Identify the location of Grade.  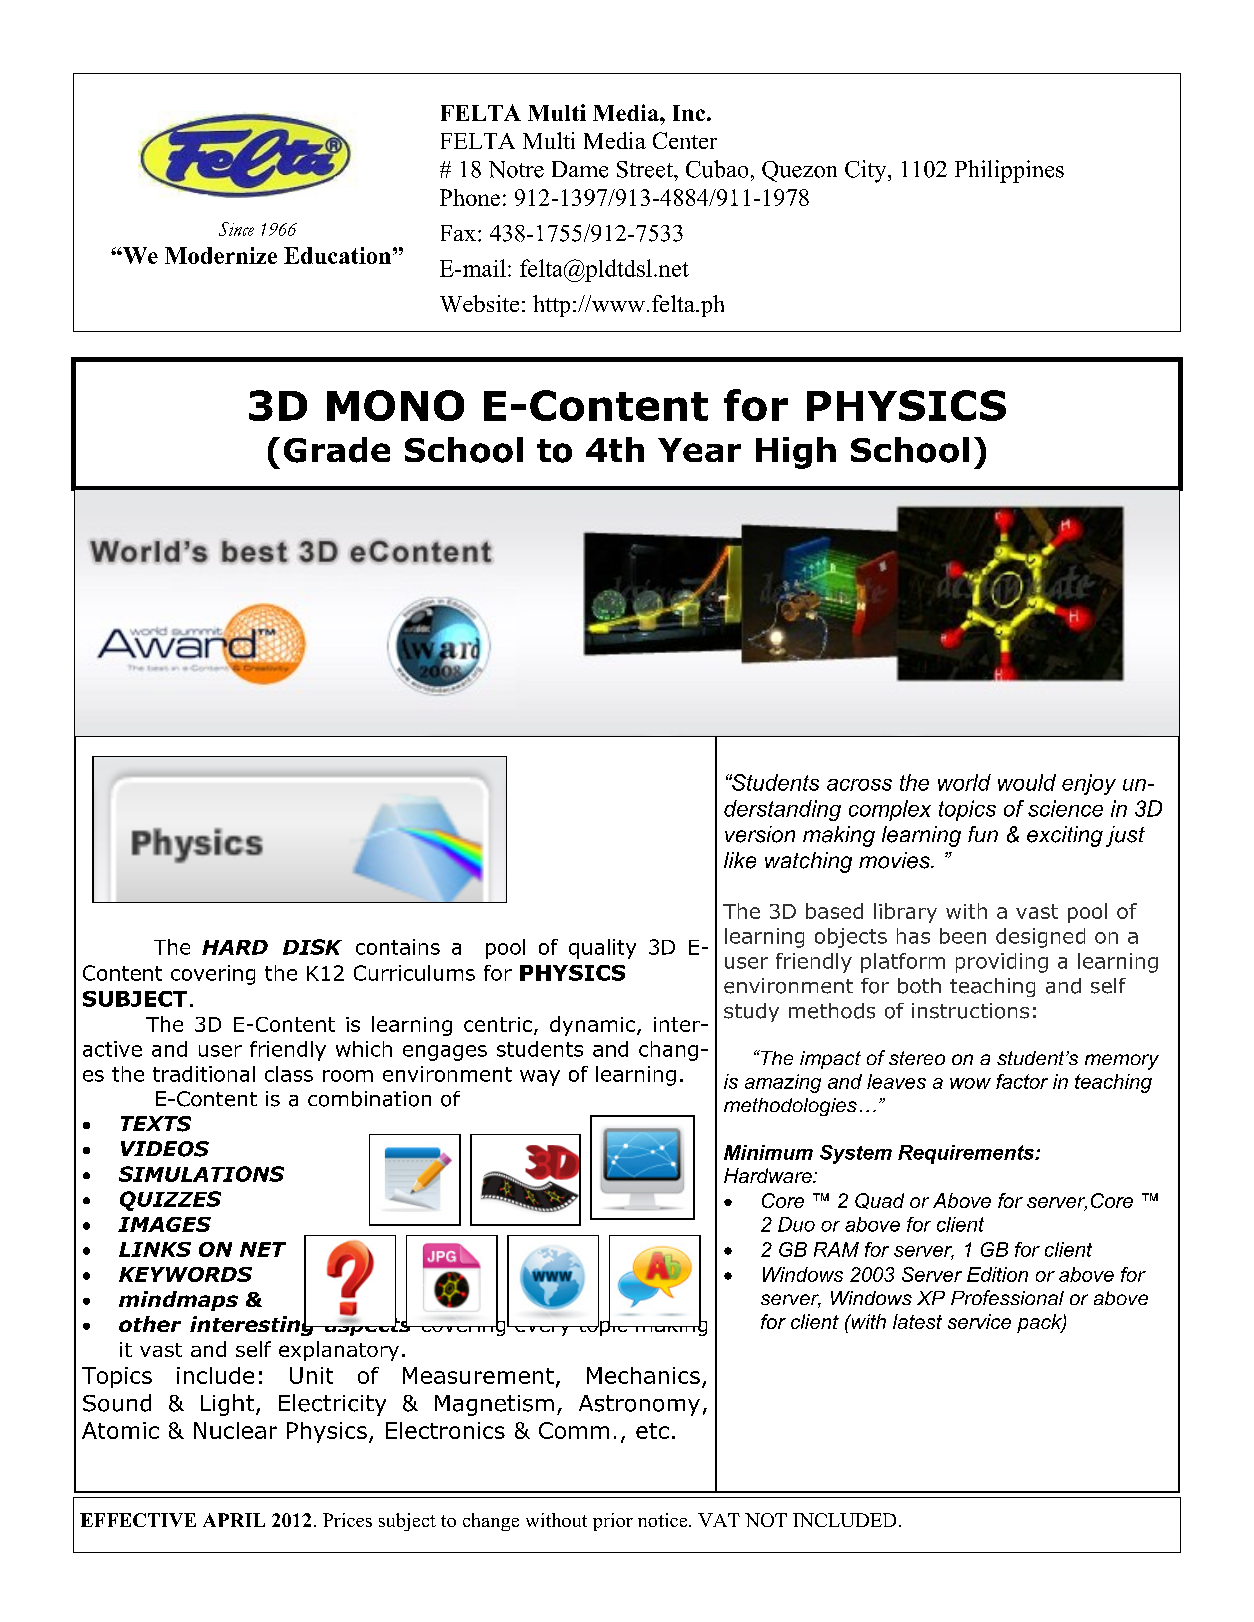
(337, 450).
